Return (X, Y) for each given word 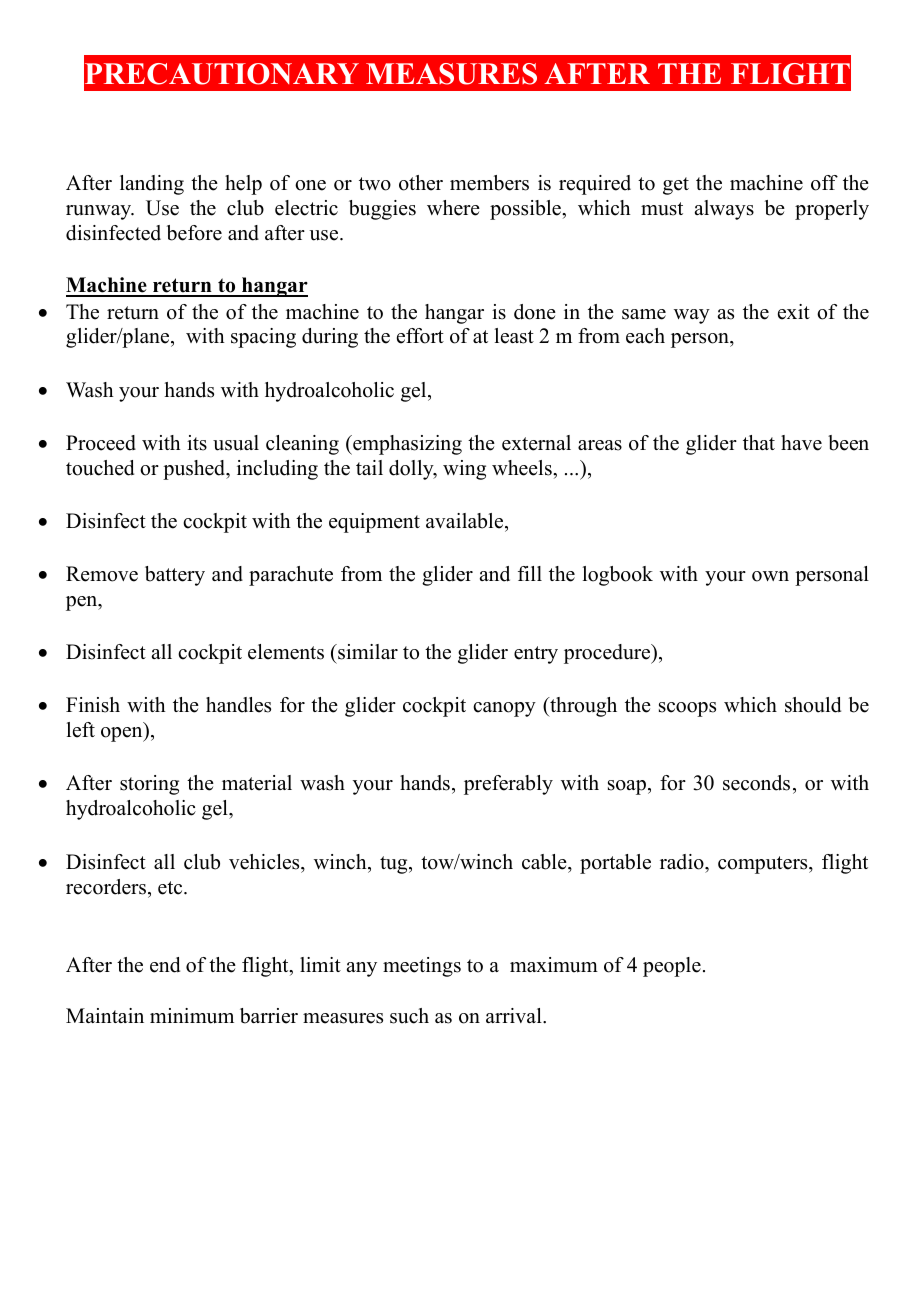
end (165, 965)
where (453, 208)
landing (152, 185)
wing (464, 470)
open (123, 734)
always (724, 210)
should (813, 705)
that (759, 442)
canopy (504, 709)
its (197, 443)
